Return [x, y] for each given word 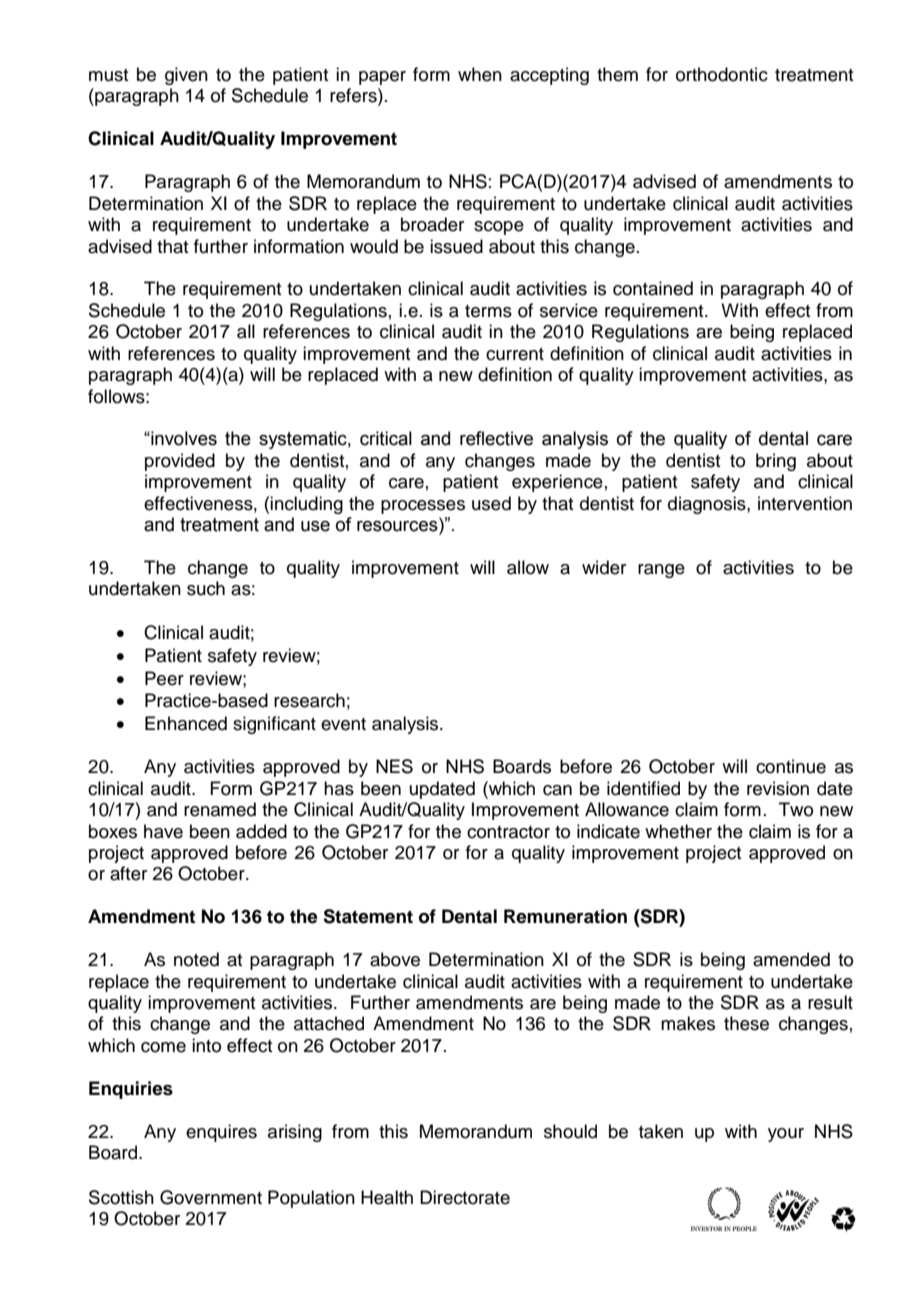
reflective [496, 438]
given [186, 76]
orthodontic [722, 74]
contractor [508, 832]
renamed [220, 809]
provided [180, 462]
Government [211, 1197]
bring [776, 462]
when [480, 74]
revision [778, 788]
